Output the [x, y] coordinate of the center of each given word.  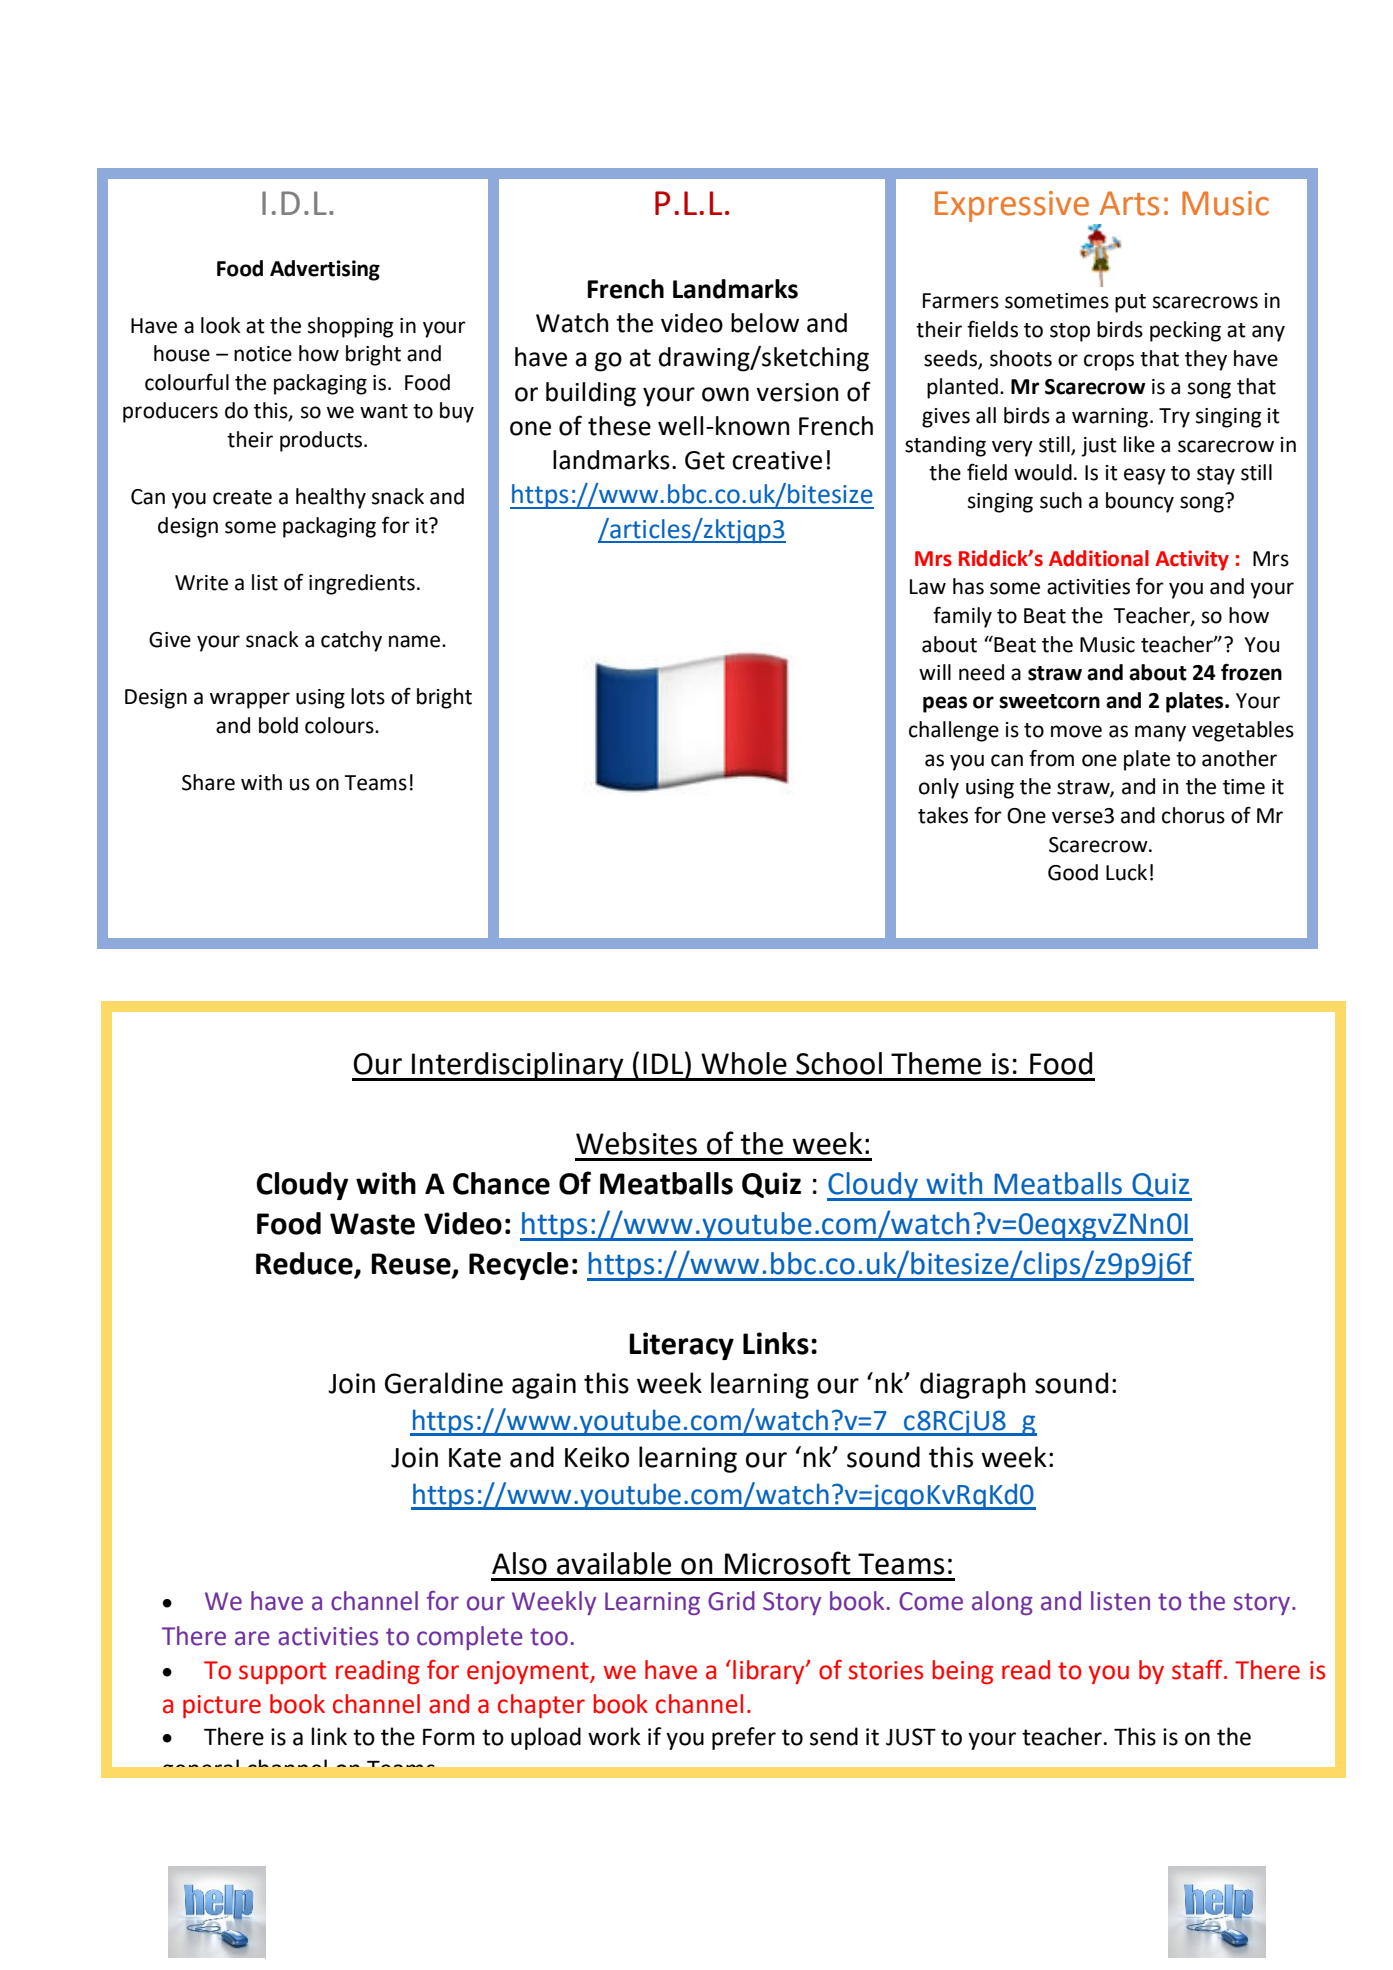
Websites [636, 1143]
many [1160, 733]
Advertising [325, 270]
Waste [372, 1224]
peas [945, 704]
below [765, 323]
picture [222, 1706]
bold [278, 725]
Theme [936, 1063]
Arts [1129, 203]
